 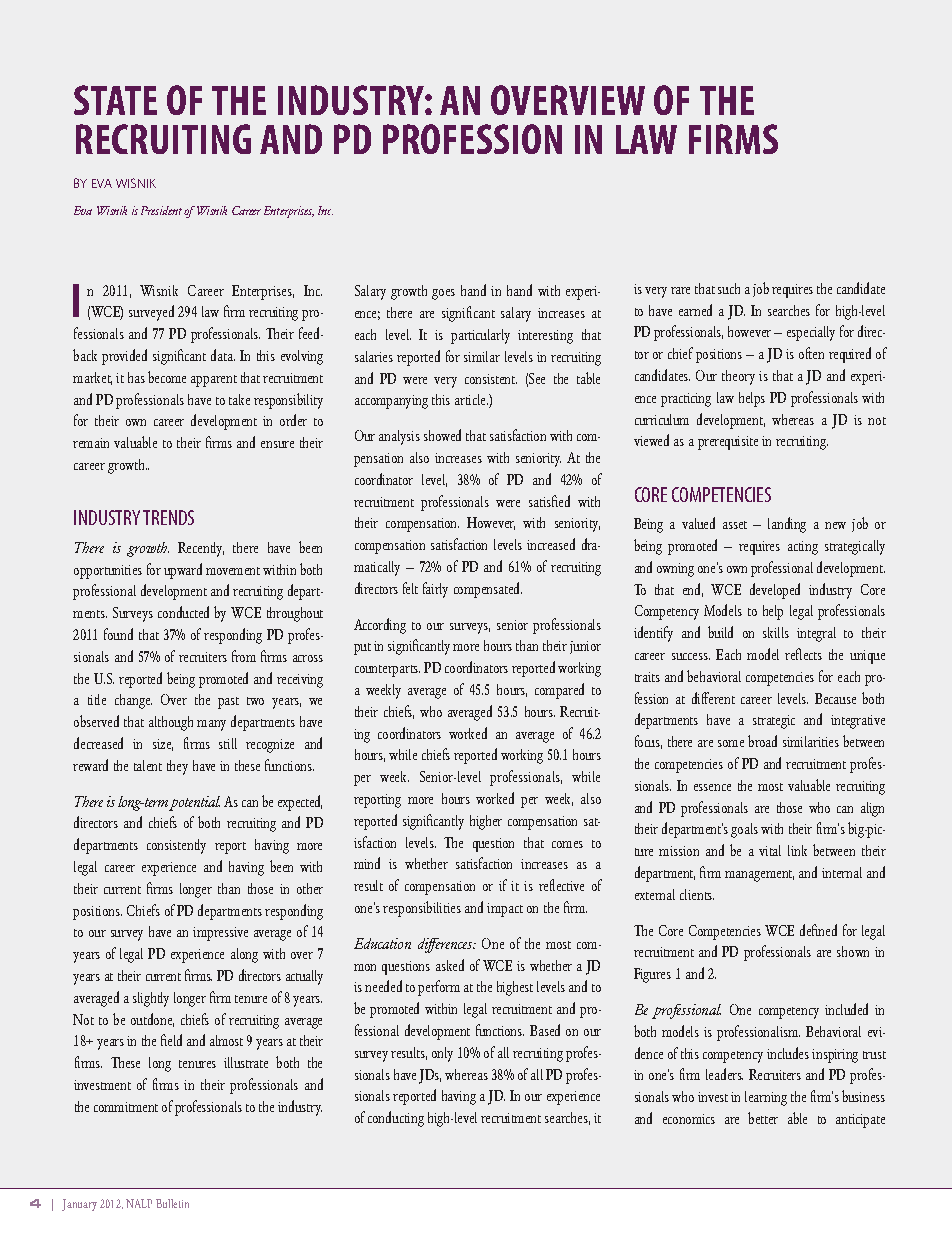 I want to click on STATE, so click(x=115, y=100).
